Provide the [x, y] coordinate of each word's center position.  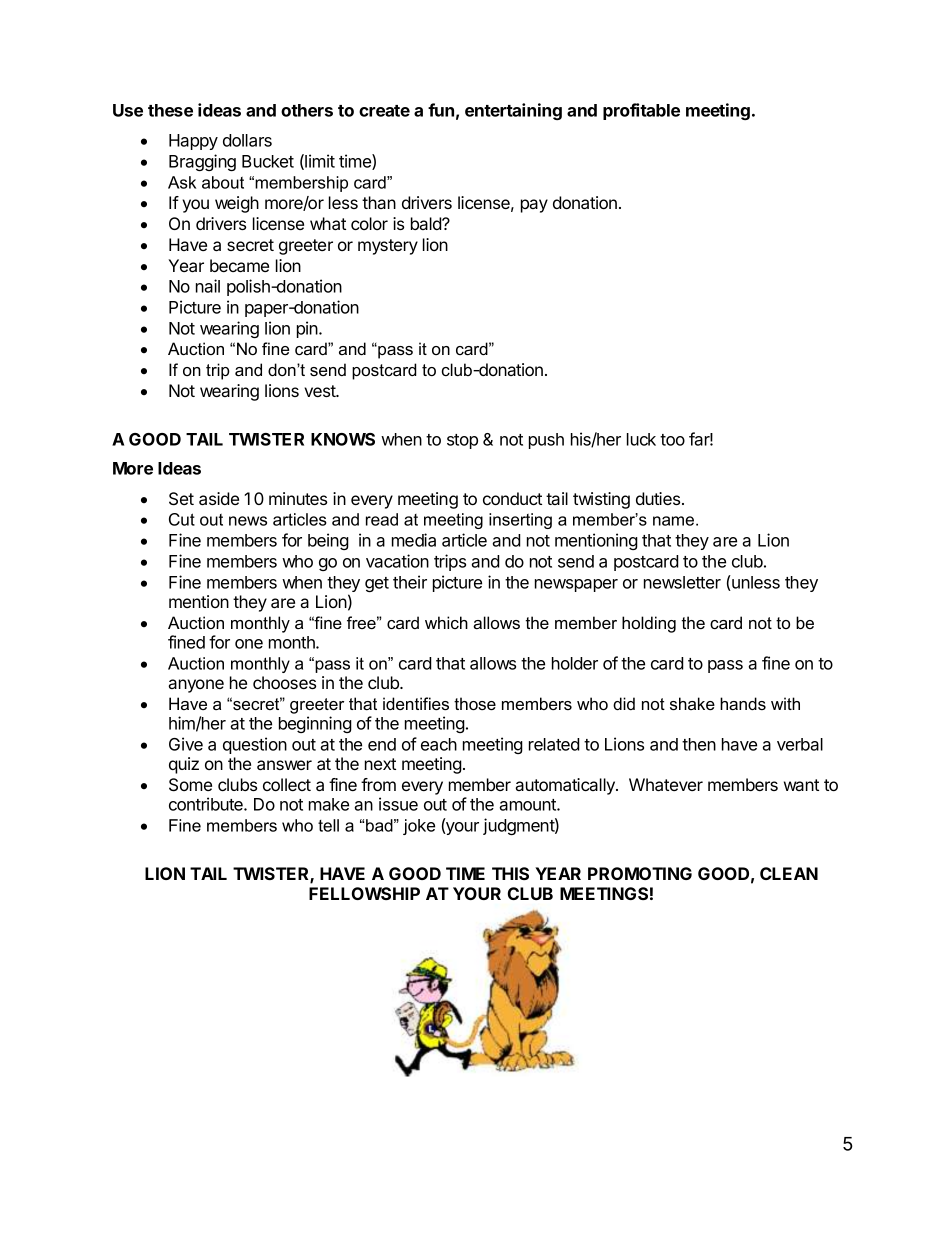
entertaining [513, 111]
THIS [510, 873]
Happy [193, 142]
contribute [207, 804]
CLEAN [789, 873]
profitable [641, 111]
